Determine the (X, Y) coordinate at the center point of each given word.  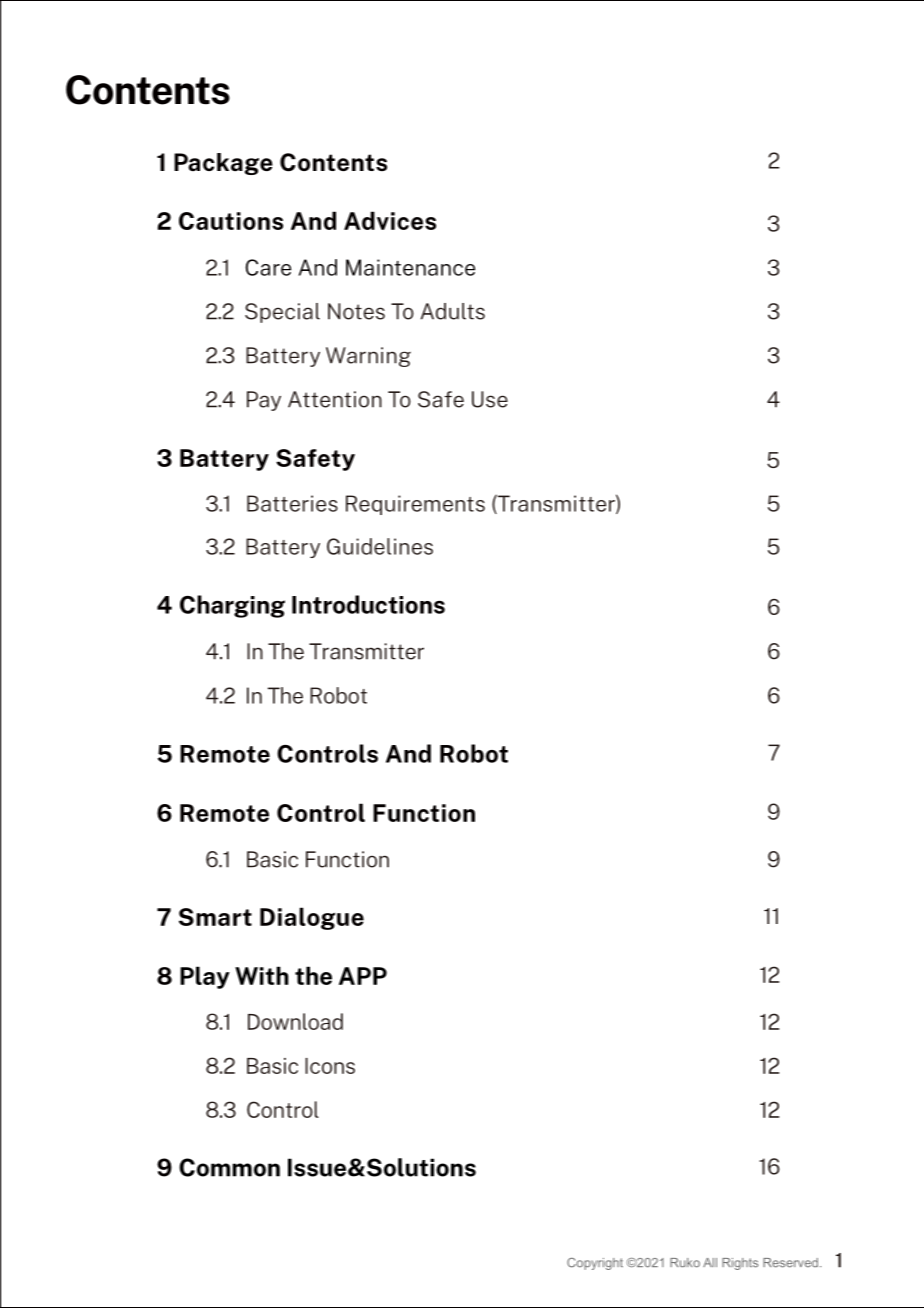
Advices (390, 220)
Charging (232, 606)
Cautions (231, 221)
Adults (453, 311)
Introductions (368, 604)
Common (229, 1167)
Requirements (415, 505)
